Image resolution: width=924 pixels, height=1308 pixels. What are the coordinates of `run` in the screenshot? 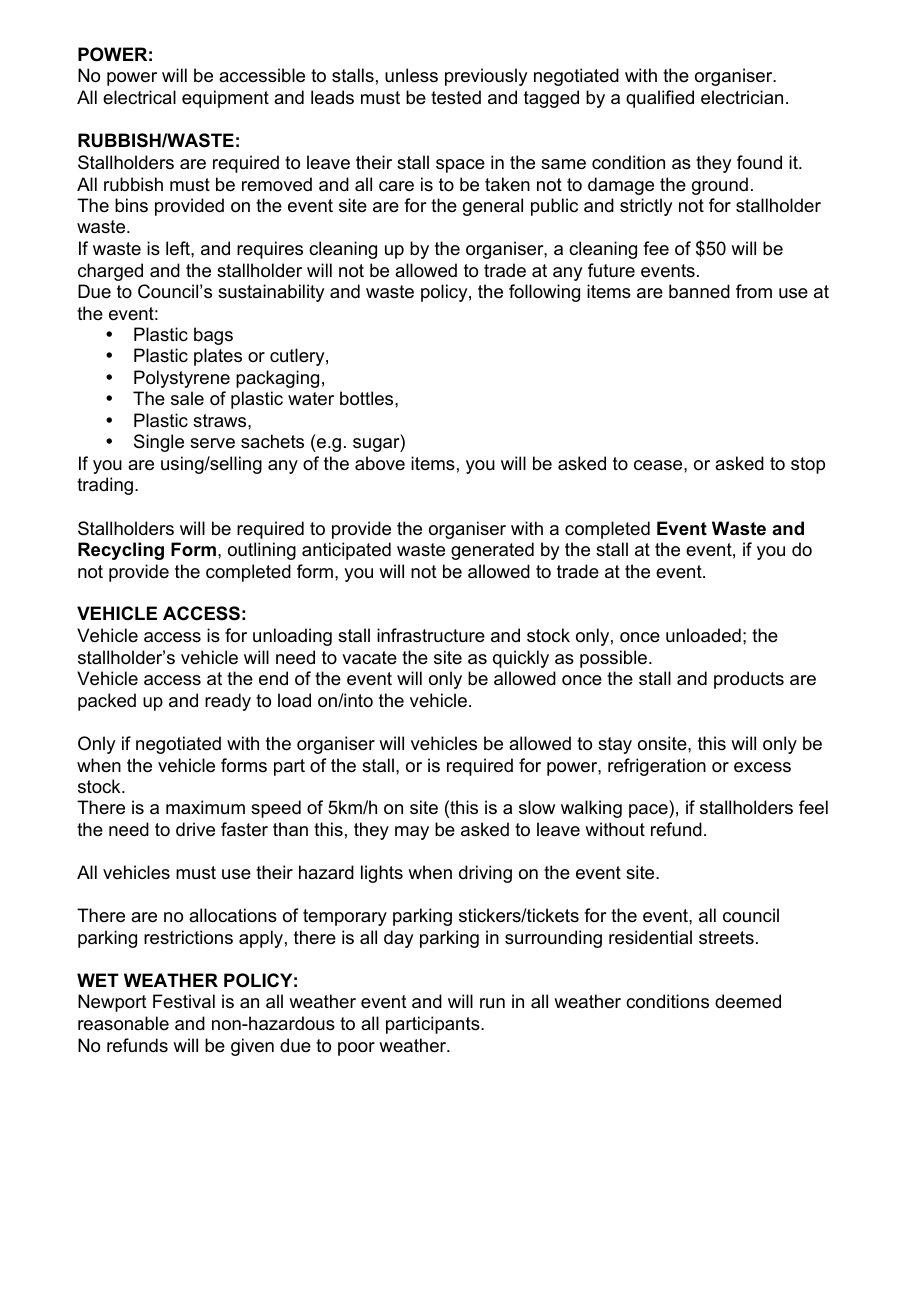 It's located at (492, 1003).
